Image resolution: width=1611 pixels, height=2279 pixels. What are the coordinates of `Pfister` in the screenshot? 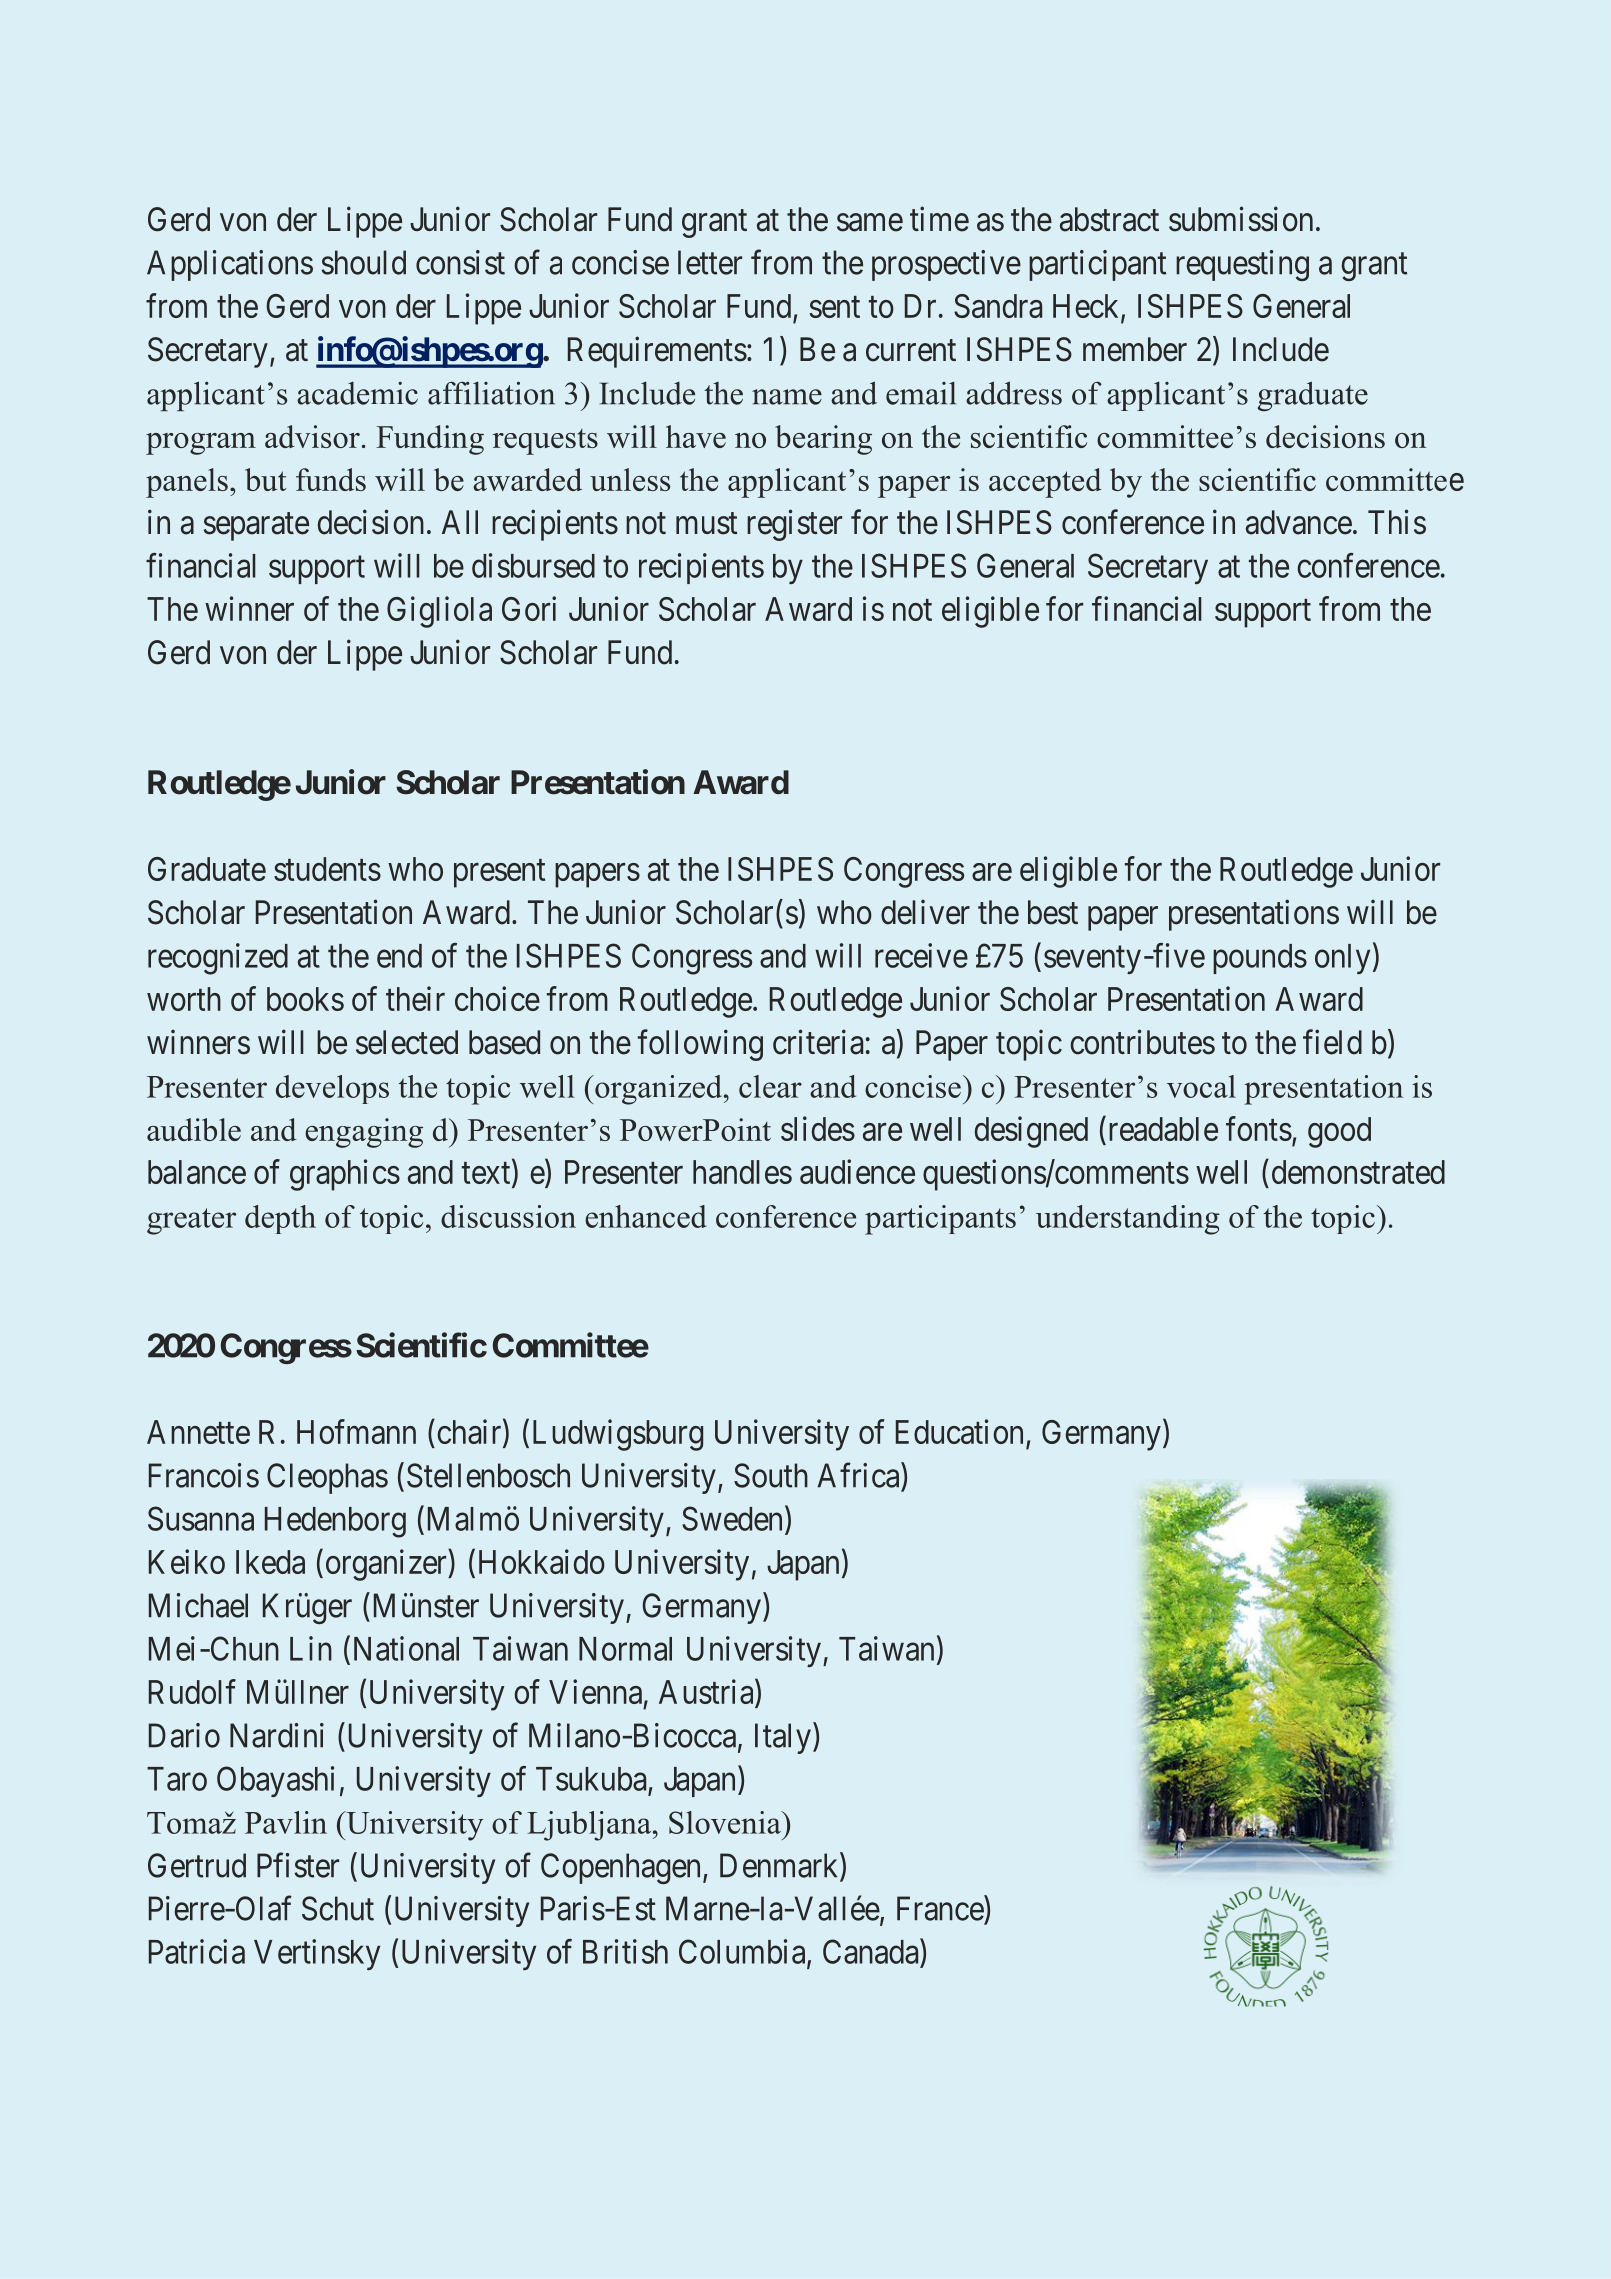 It's located at (298, 1865).
